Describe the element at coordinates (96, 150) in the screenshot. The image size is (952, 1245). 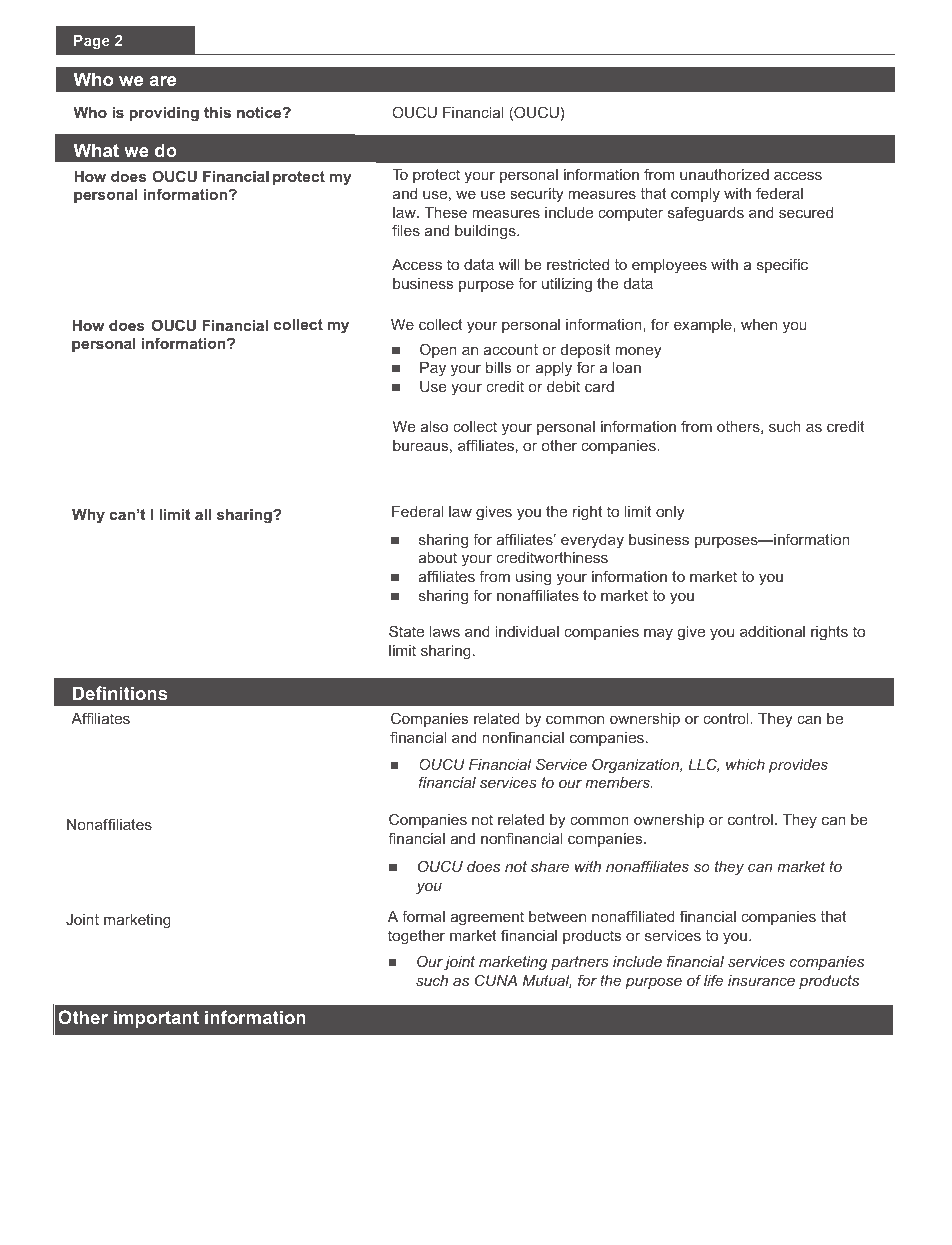
I see `What` at that location.
